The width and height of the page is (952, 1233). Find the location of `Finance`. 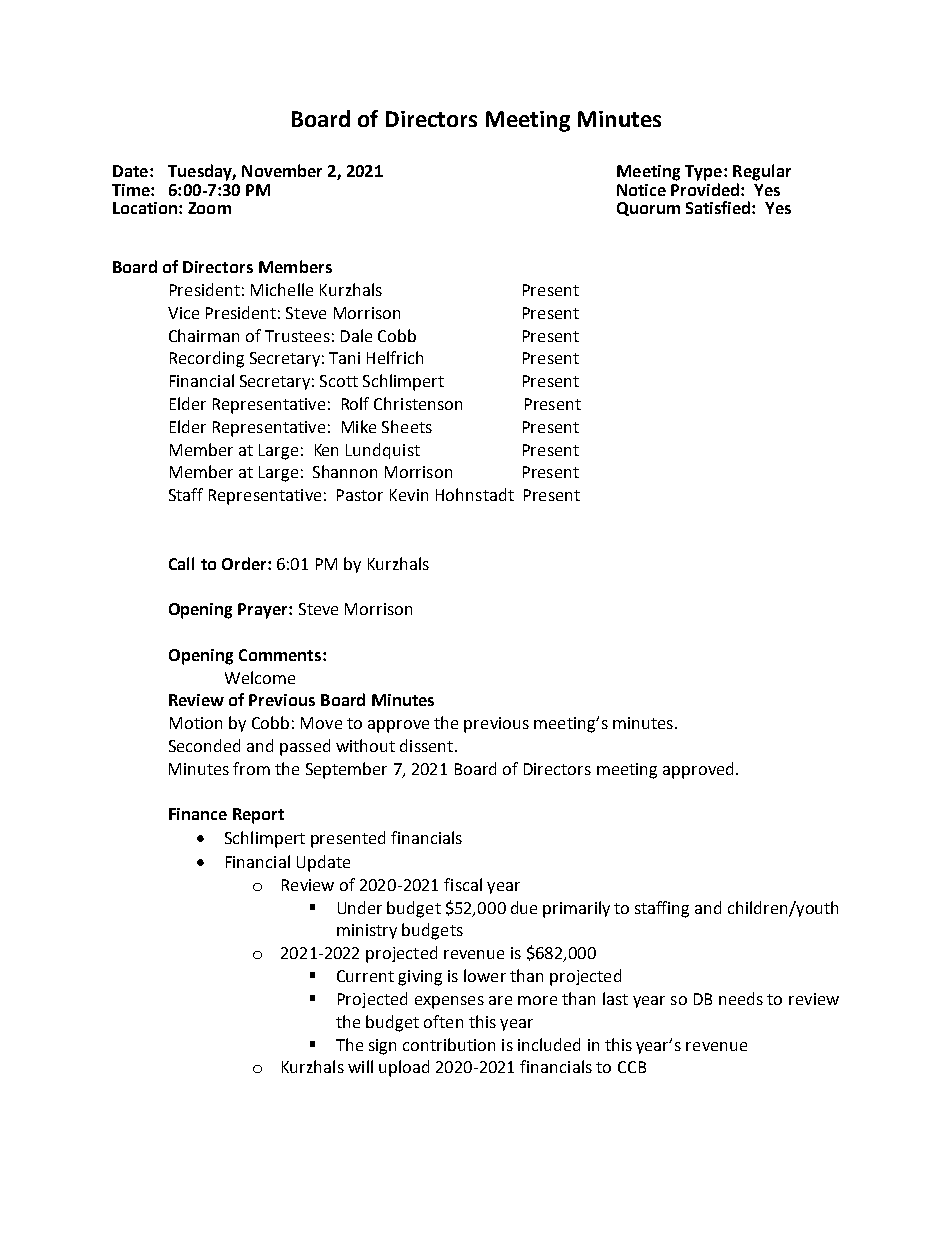

Finance is located at coordinates (198, 814).
